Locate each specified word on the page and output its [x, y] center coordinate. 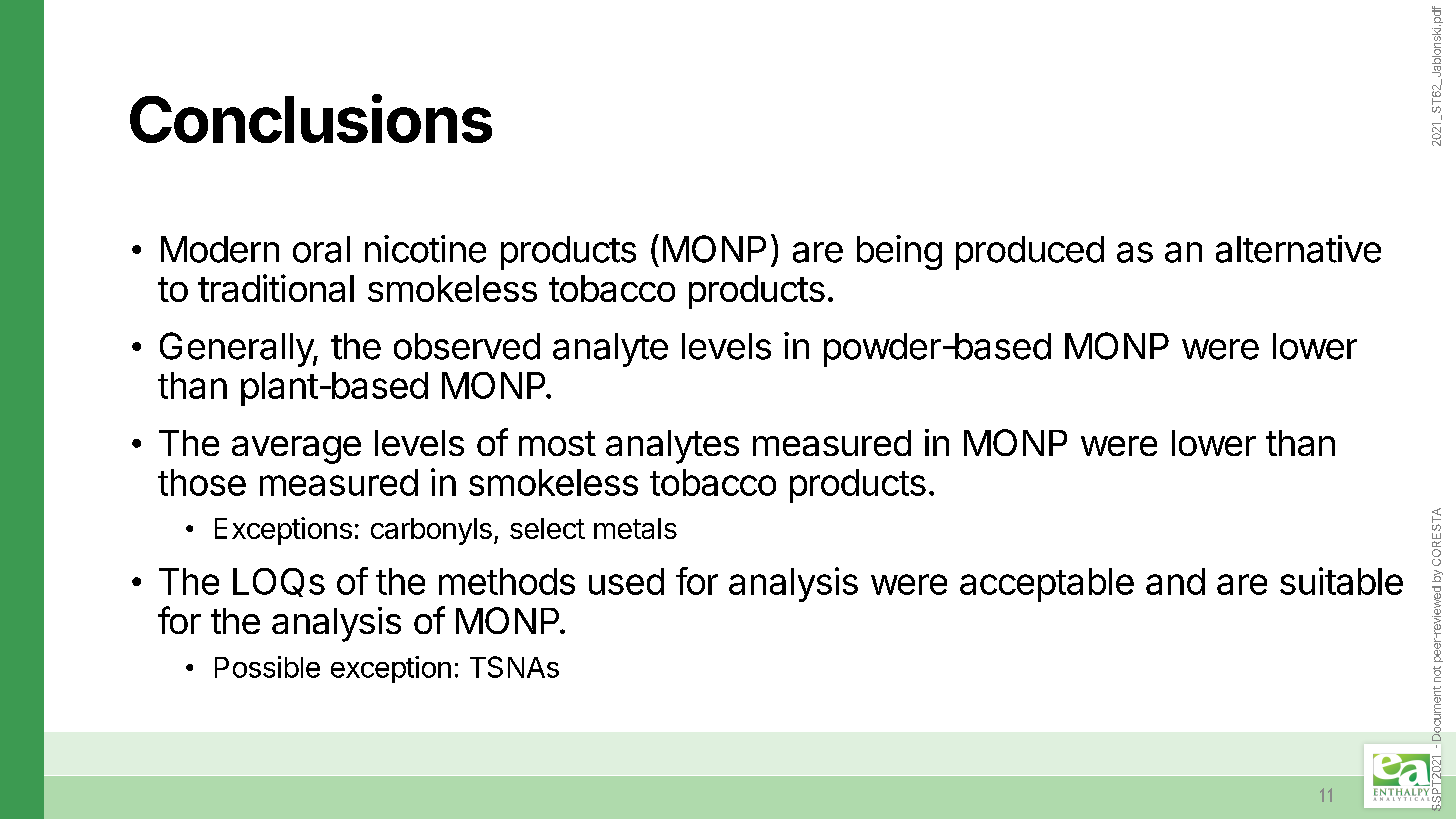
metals [635, 528]
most [557, 443]
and [1175, 581]
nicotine [425, 249]
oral [321, 249]
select [547, 528]
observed [467, 346]
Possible [267, 667]
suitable [1341, 581]
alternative [1298, 249]
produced [1030, 253]
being [899, 252]
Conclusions [311, 118]
